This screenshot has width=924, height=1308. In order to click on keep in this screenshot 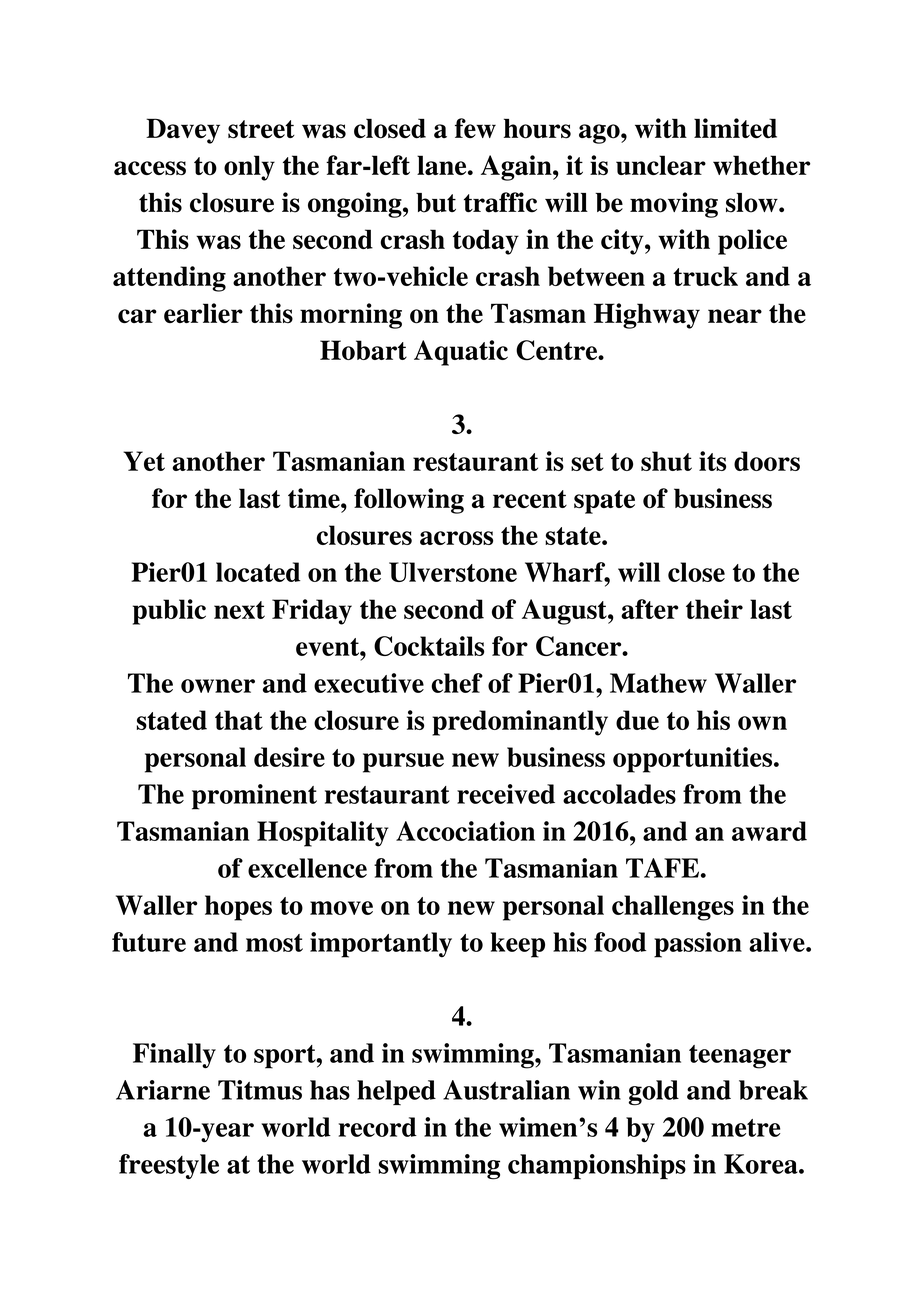, I will do `click(518, 945)`.
